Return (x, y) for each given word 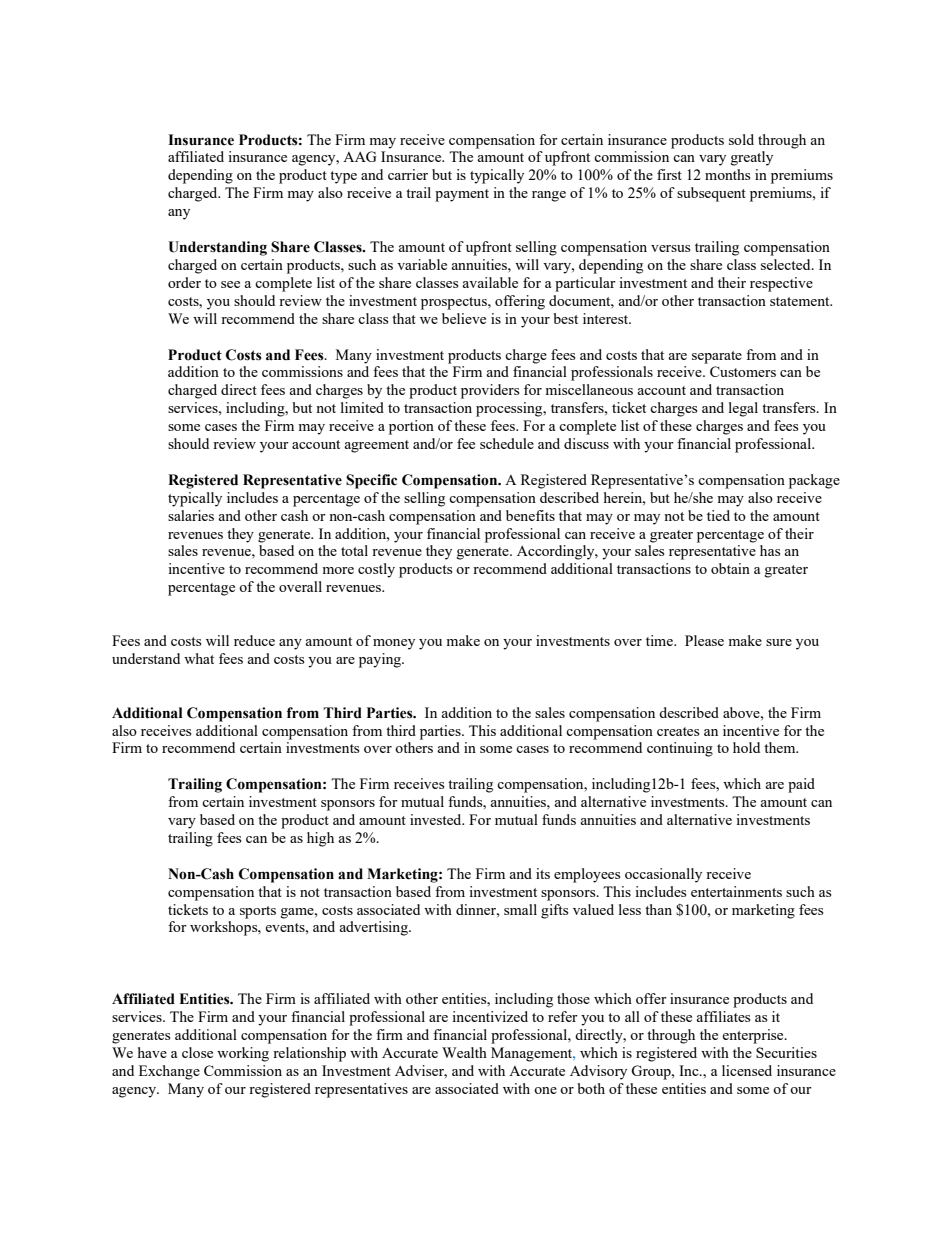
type (343, 177)
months (727, 174)
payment (462, 195)
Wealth (464, 1052)
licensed (747, 1070)
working (243, 1054)
